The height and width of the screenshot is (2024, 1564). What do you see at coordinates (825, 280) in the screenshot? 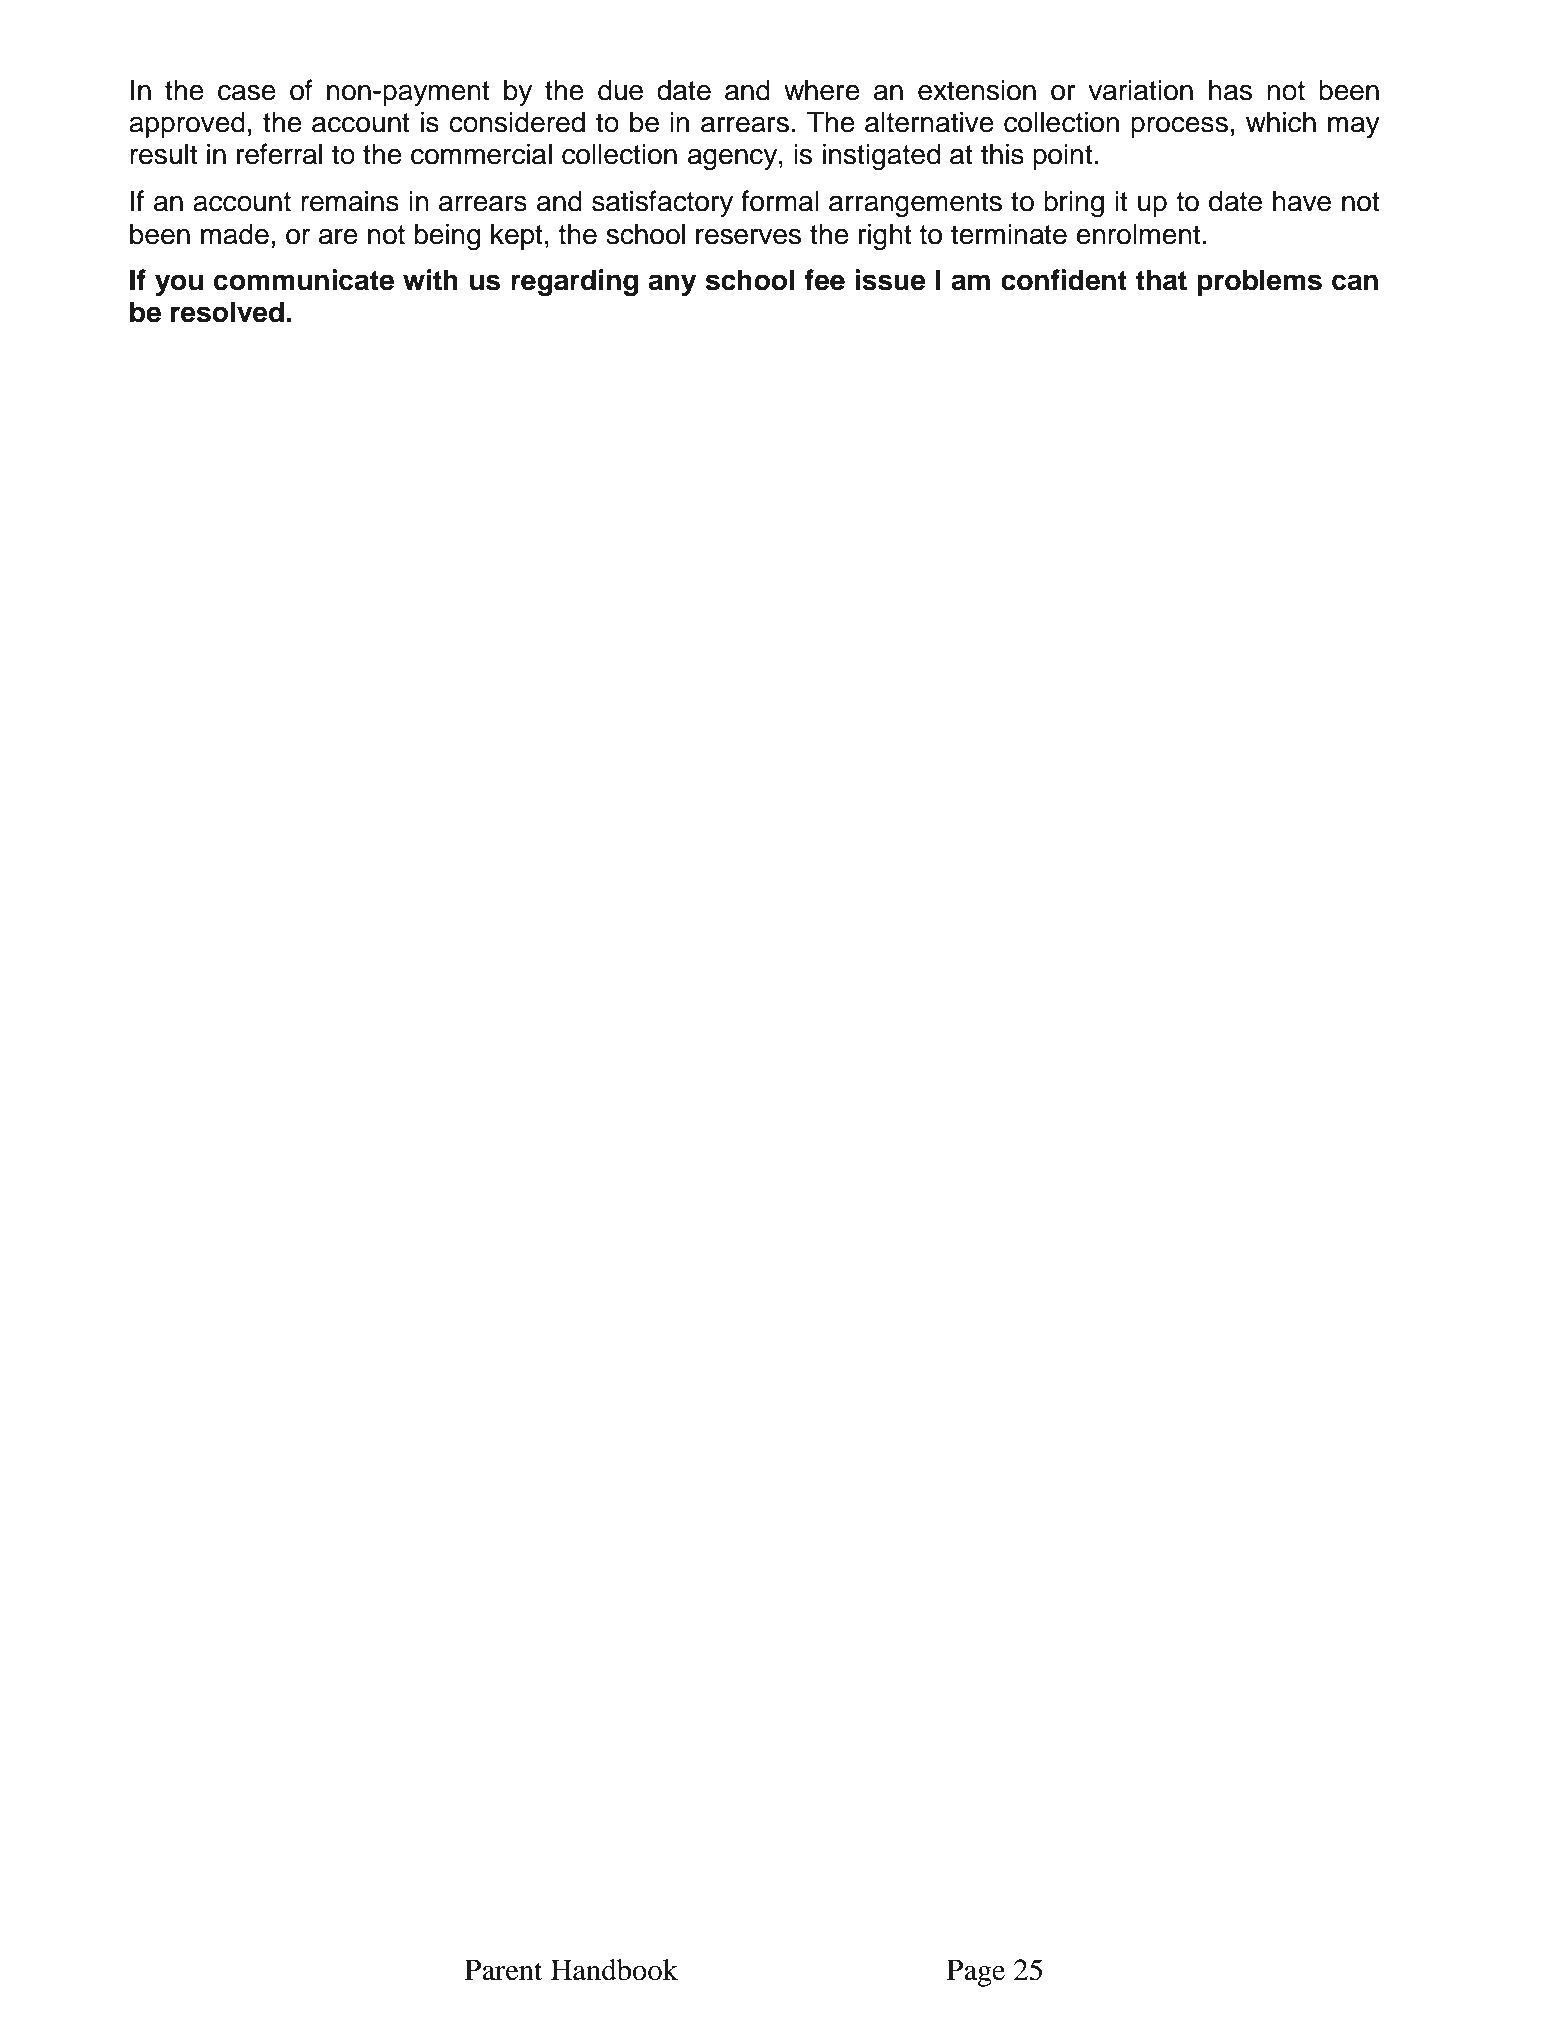
I see `fee` at bounding box center [825, 280].
